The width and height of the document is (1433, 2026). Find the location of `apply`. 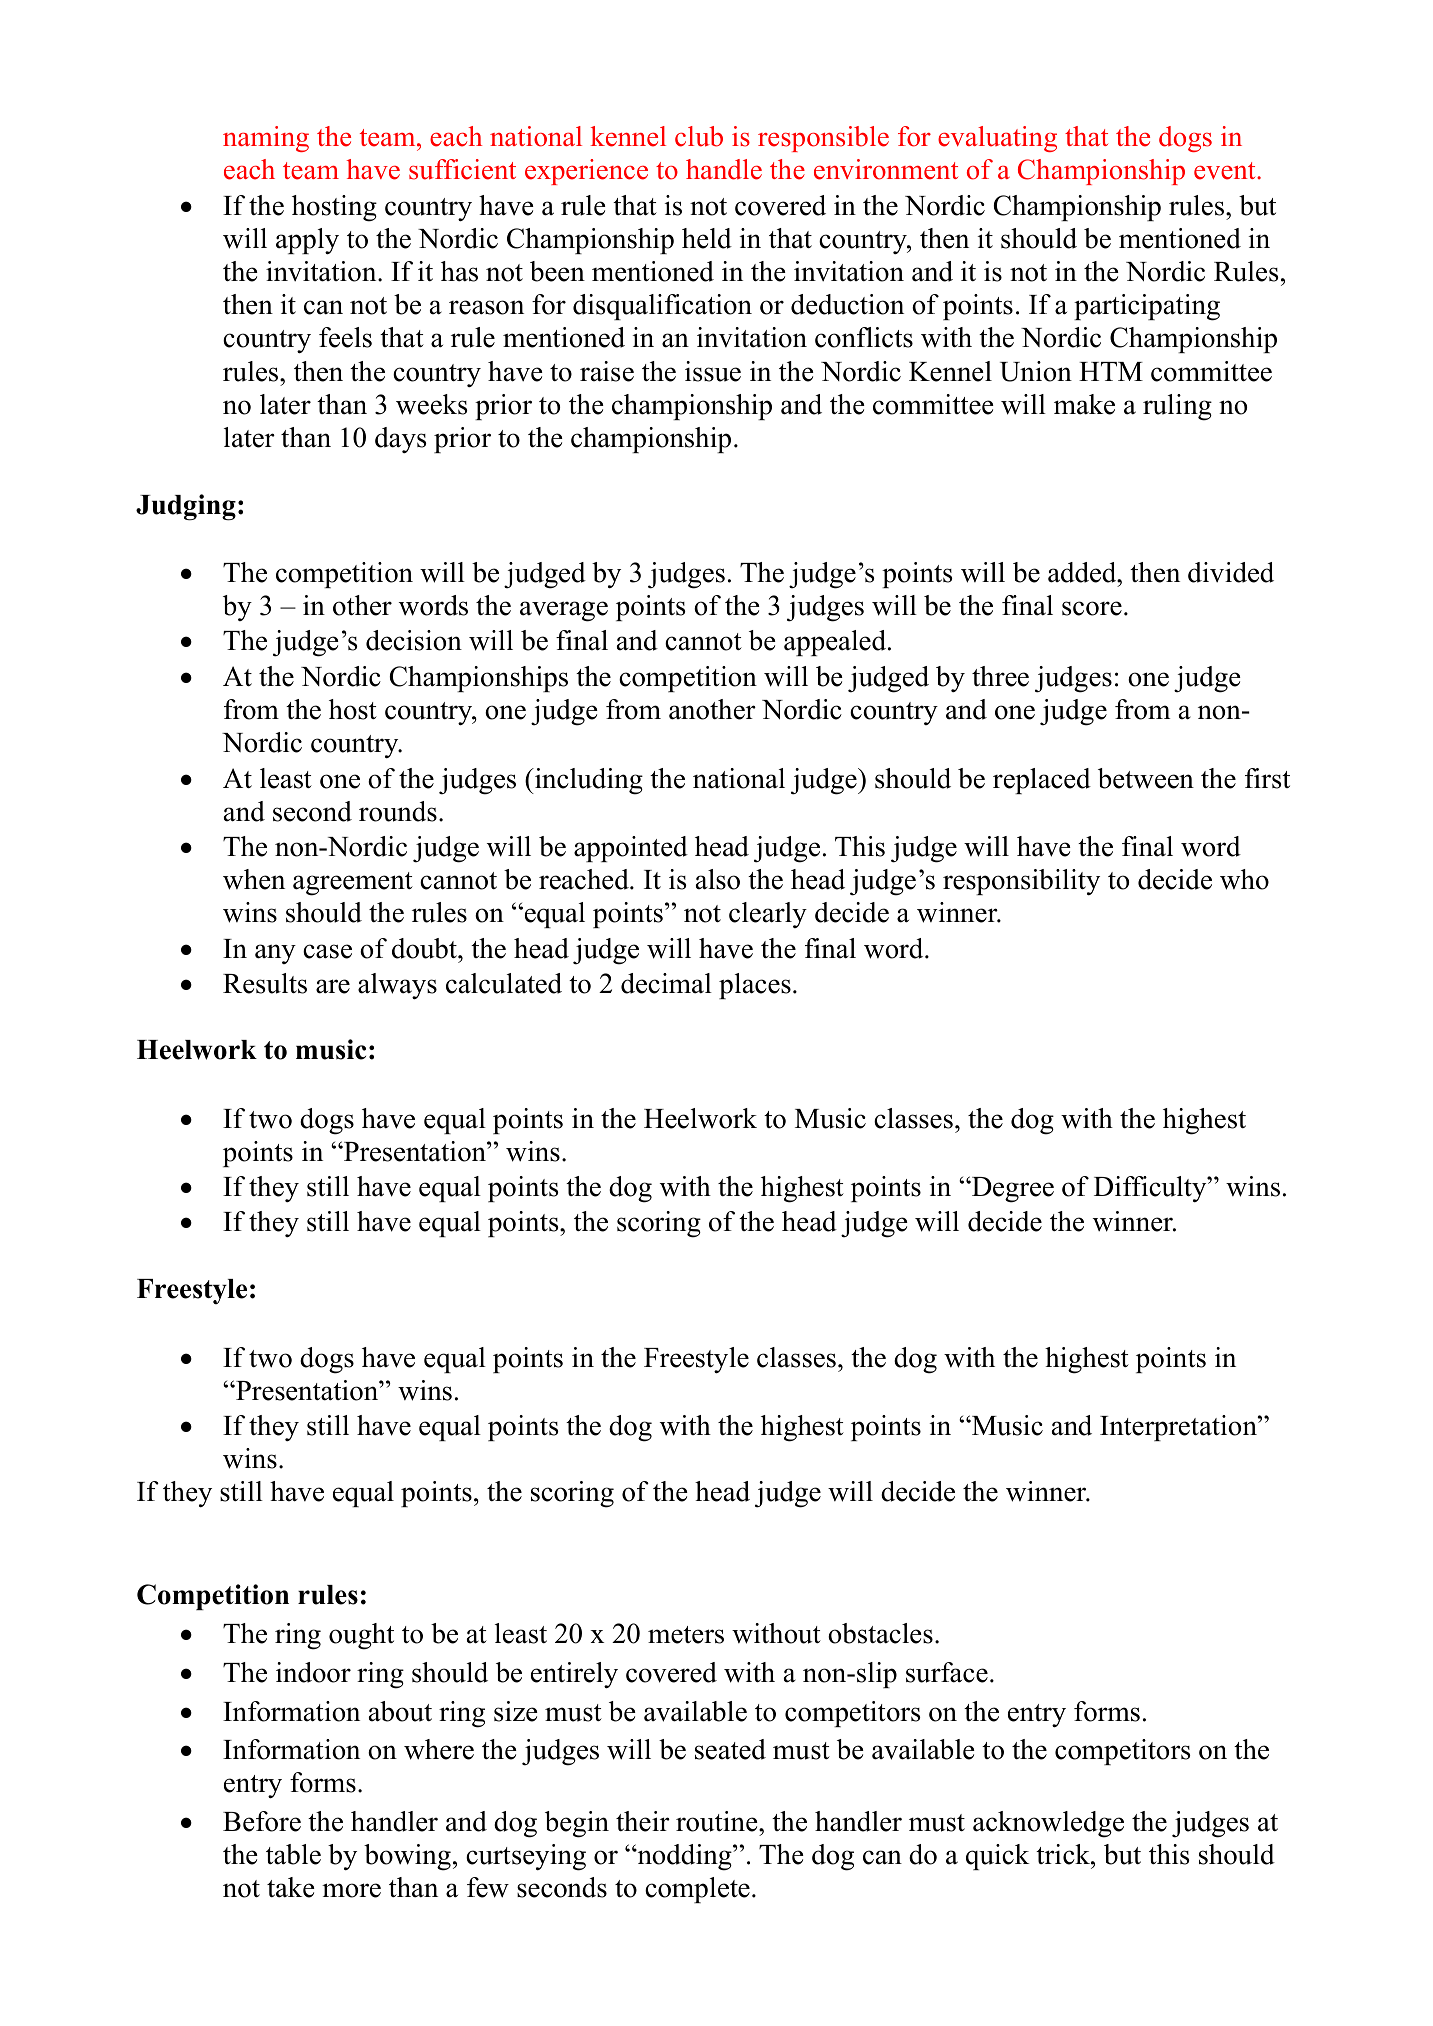

apply is located at coordinates (307, 241).
